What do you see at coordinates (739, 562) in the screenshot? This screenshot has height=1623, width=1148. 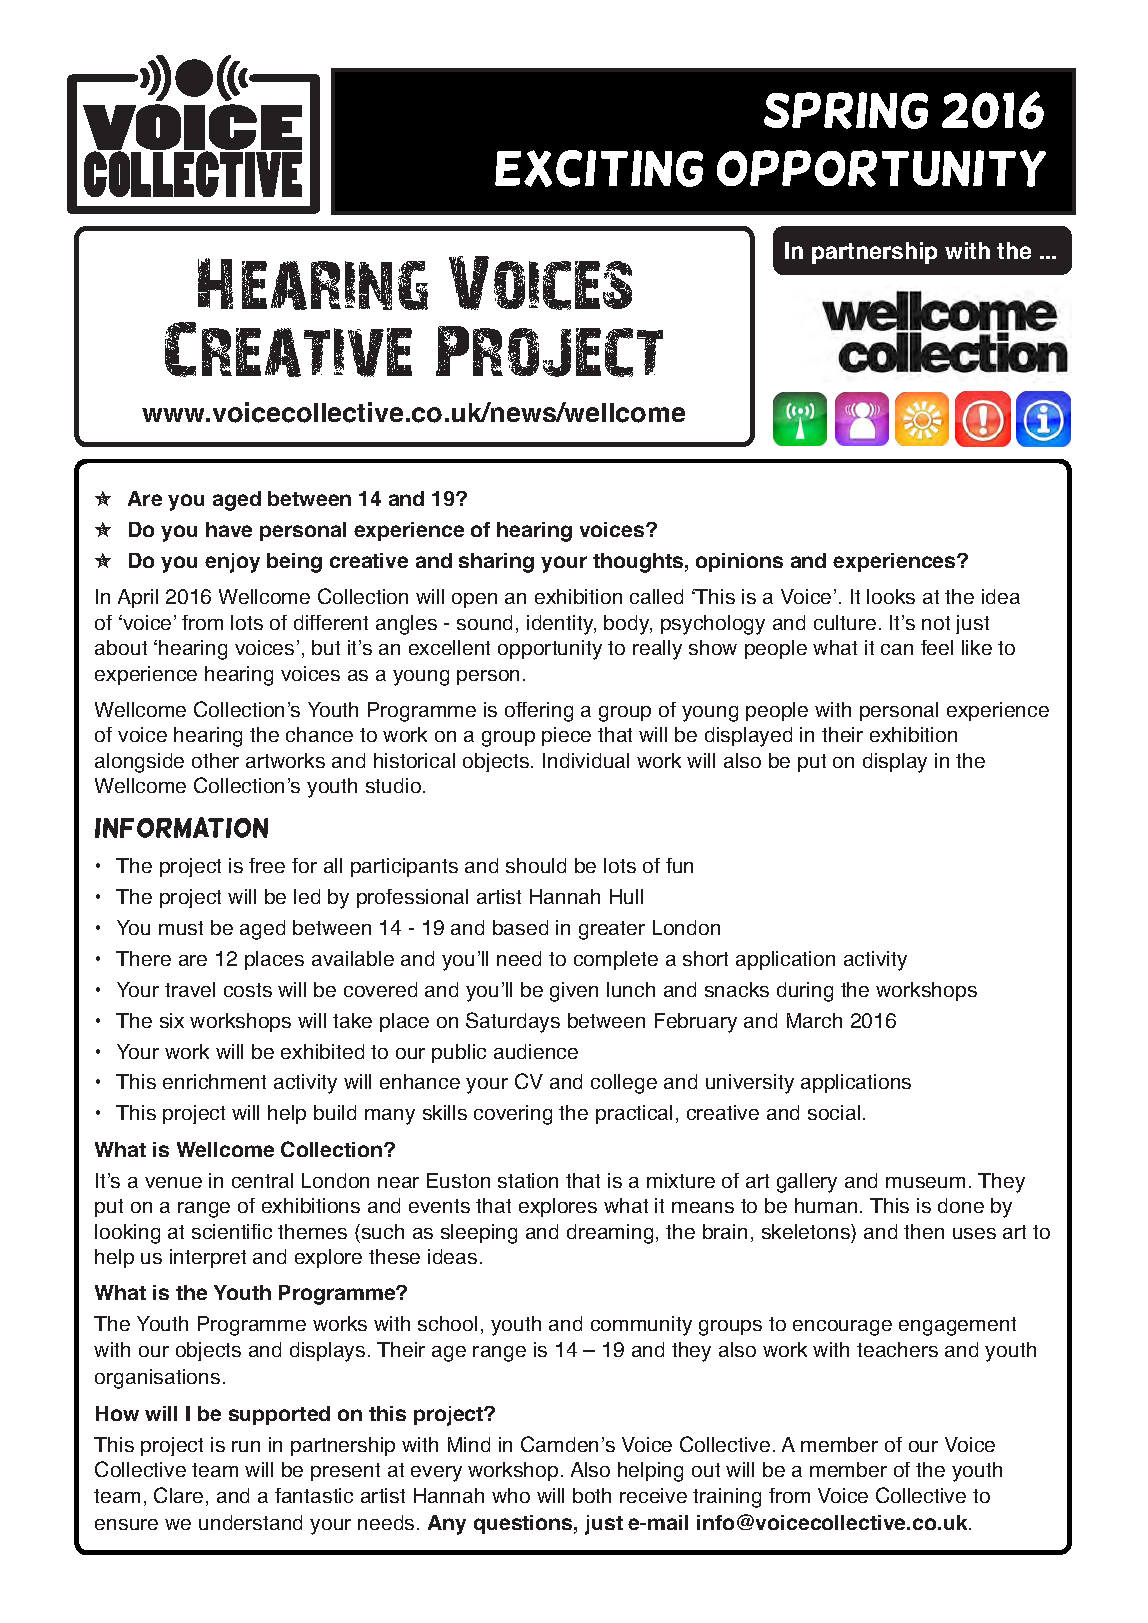 I see `opinions` at bounding box center [739, 562].
